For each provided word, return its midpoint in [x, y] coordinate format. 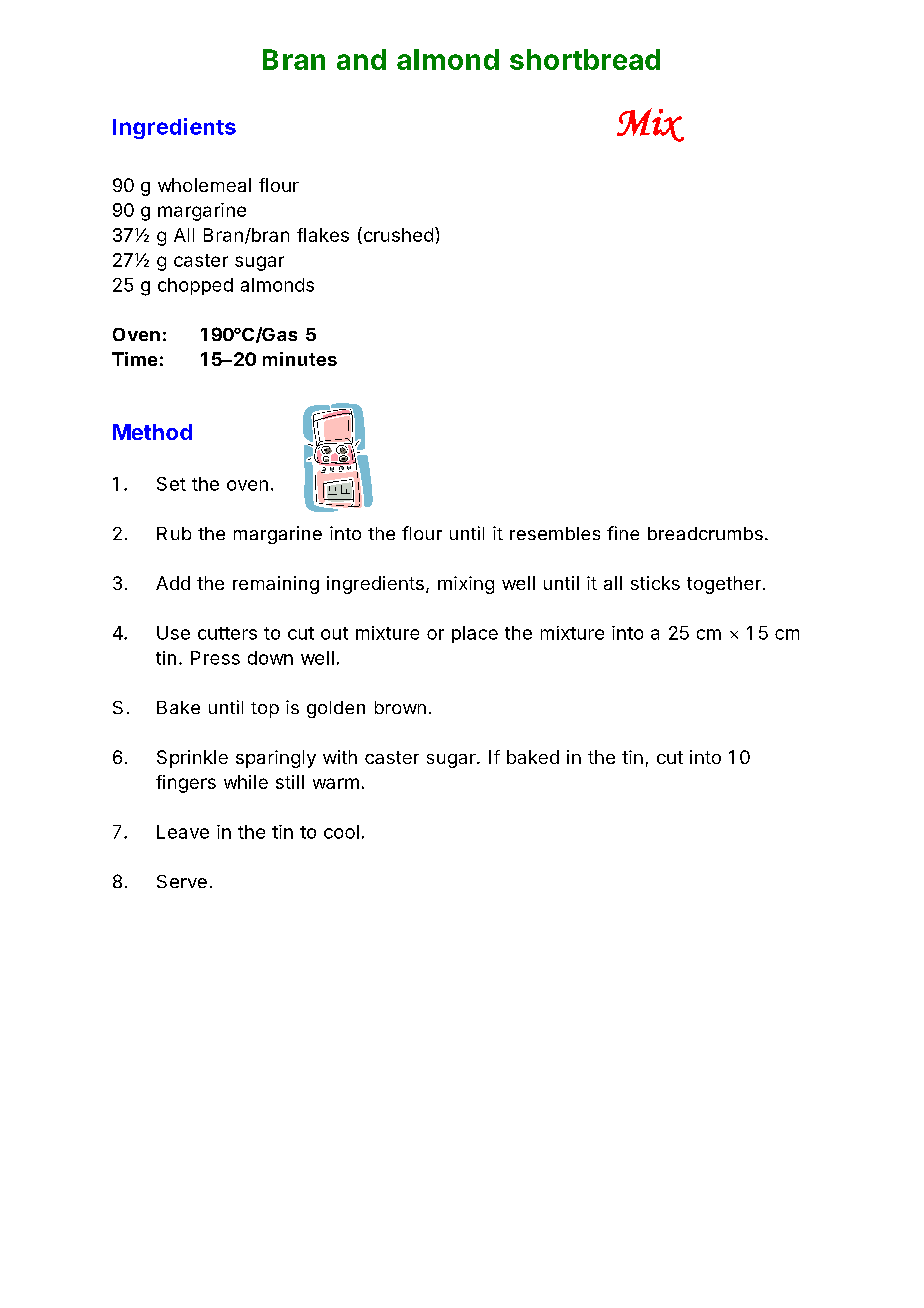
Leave [183, 832]
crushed [397, 235]
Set [171, 484]
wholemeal [204, 185]
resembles [555, 533]
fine [623, 533]
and [361, 59]
